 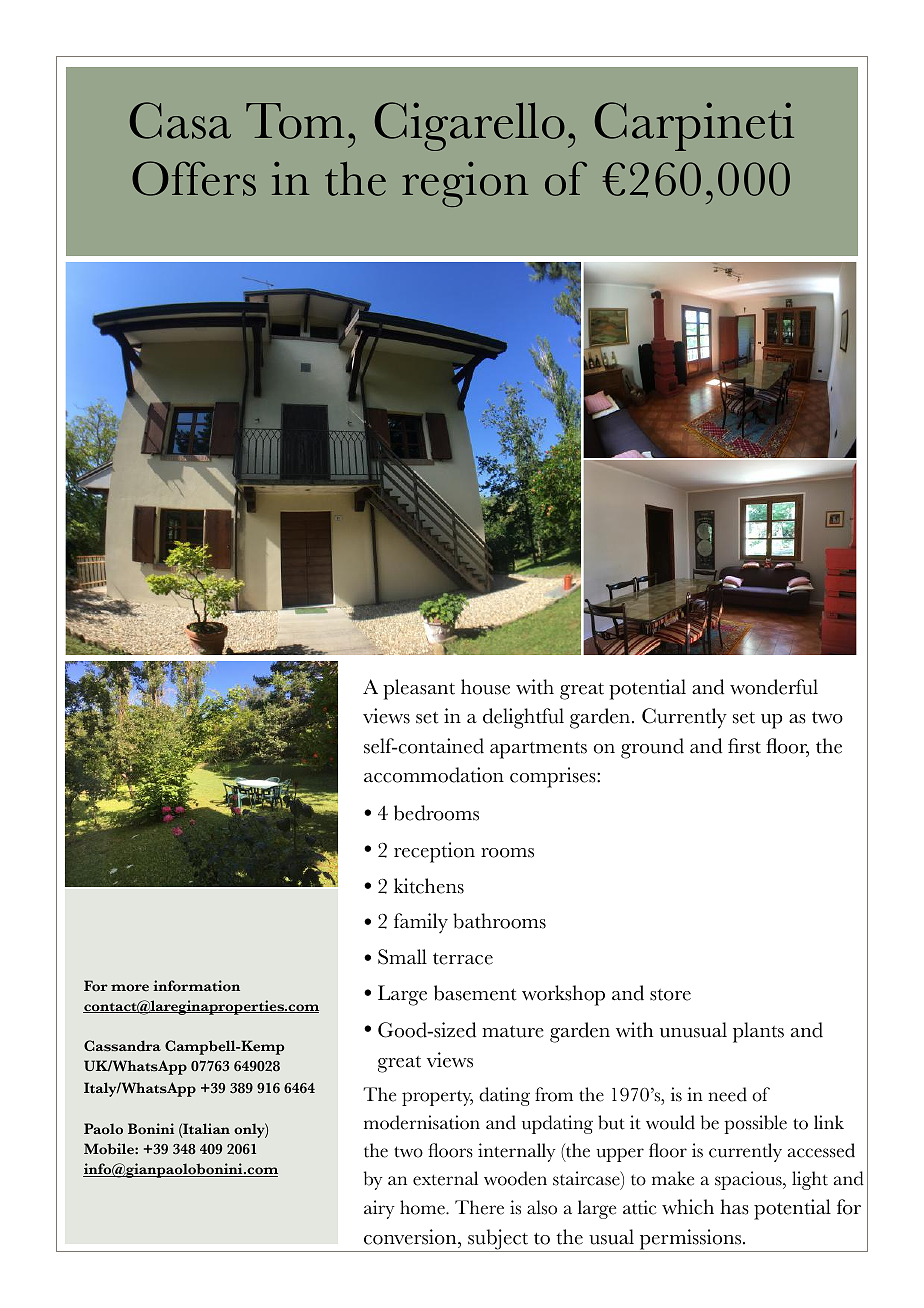 What do you see at coordinates (295, 121) in the document?
I see `Tom` at bounding box center [295, 121].
